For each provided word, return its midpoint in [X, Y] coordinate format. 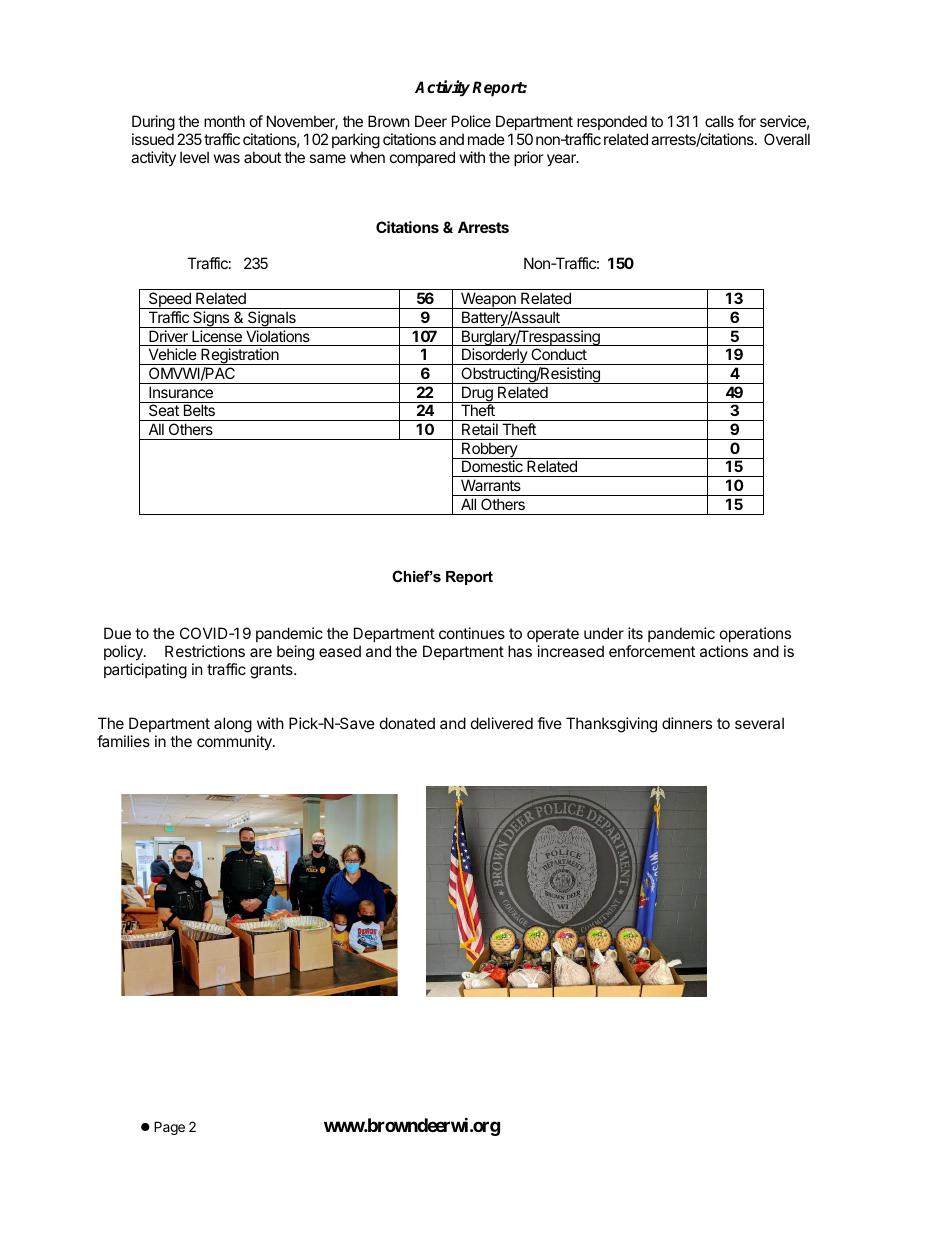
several [759, 723]
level [194, 157]
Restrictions [205, 651]
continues [472, 633]
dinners [687, 723]
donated [407, 723]
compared [422, 158]
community [235, 742]
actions [724, 651]
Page [169, 1128]
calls [719, 121]
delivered [502, 723]
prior [529, 158]
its [635, 633]
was [227, 158]
